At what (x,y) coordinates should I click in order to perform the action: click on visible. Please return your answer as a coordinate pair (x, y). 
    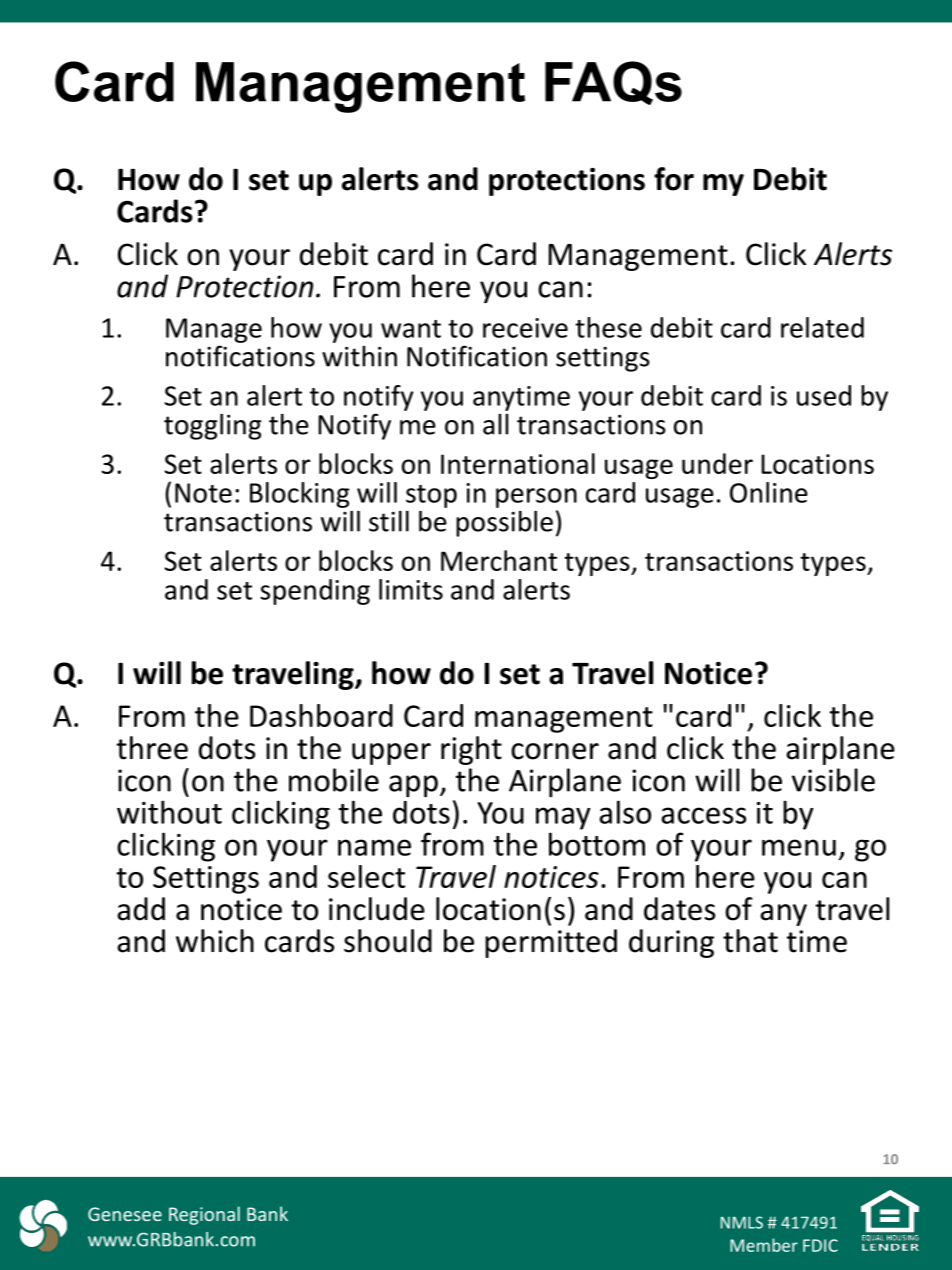
    Looking at the image, I should click on (833, 780).
